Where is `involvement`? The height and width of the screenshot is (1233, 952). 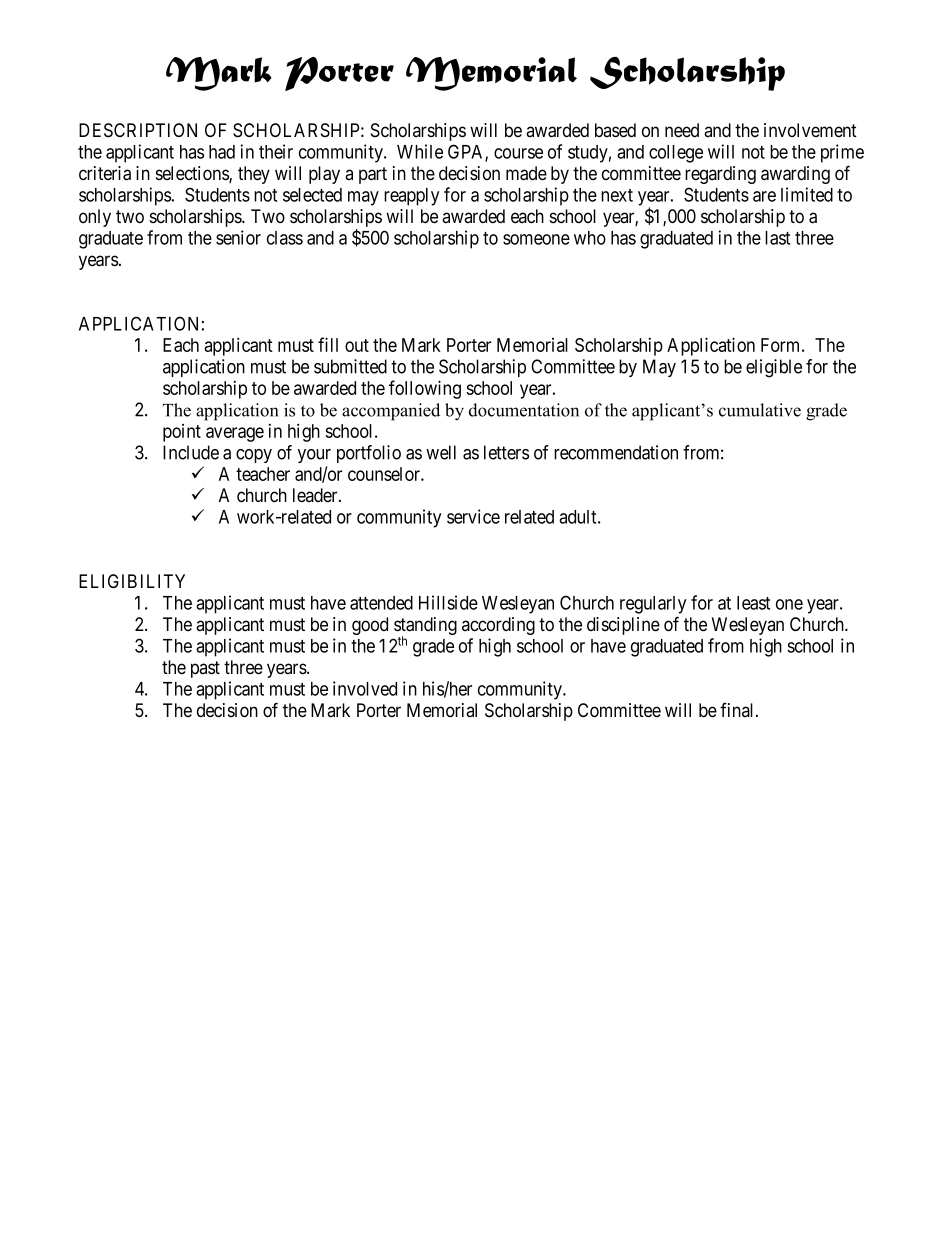
involvement is located at coordinates (810, 130).
